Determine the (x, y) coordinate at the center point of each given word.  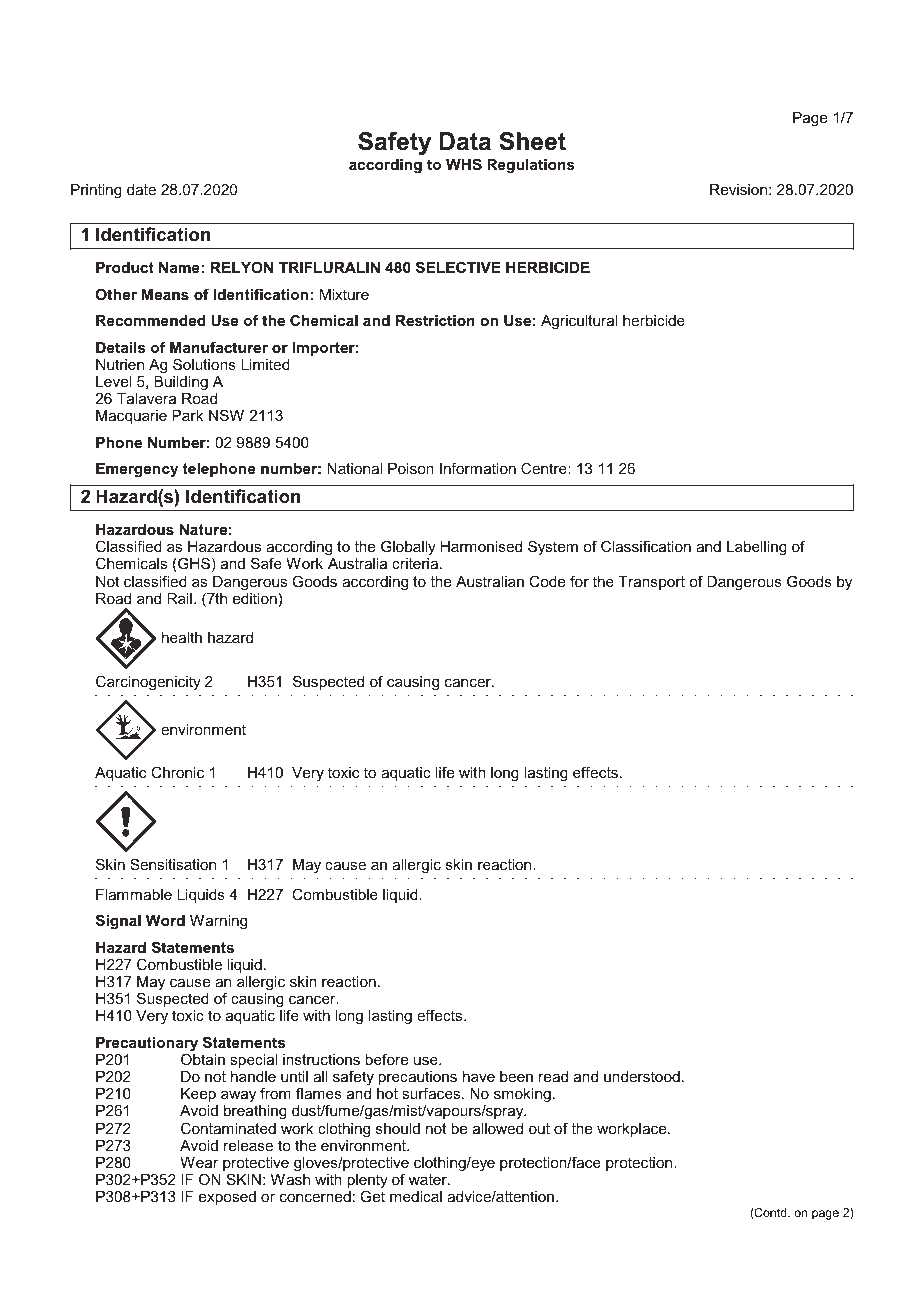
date (141, 189)
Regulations (531, 166)
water (429, 1179)
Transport (651, 583)
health (182, 637)
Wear (199, 1162)
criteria (416, 563)
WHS (464, 164)
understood (642, 1076)
